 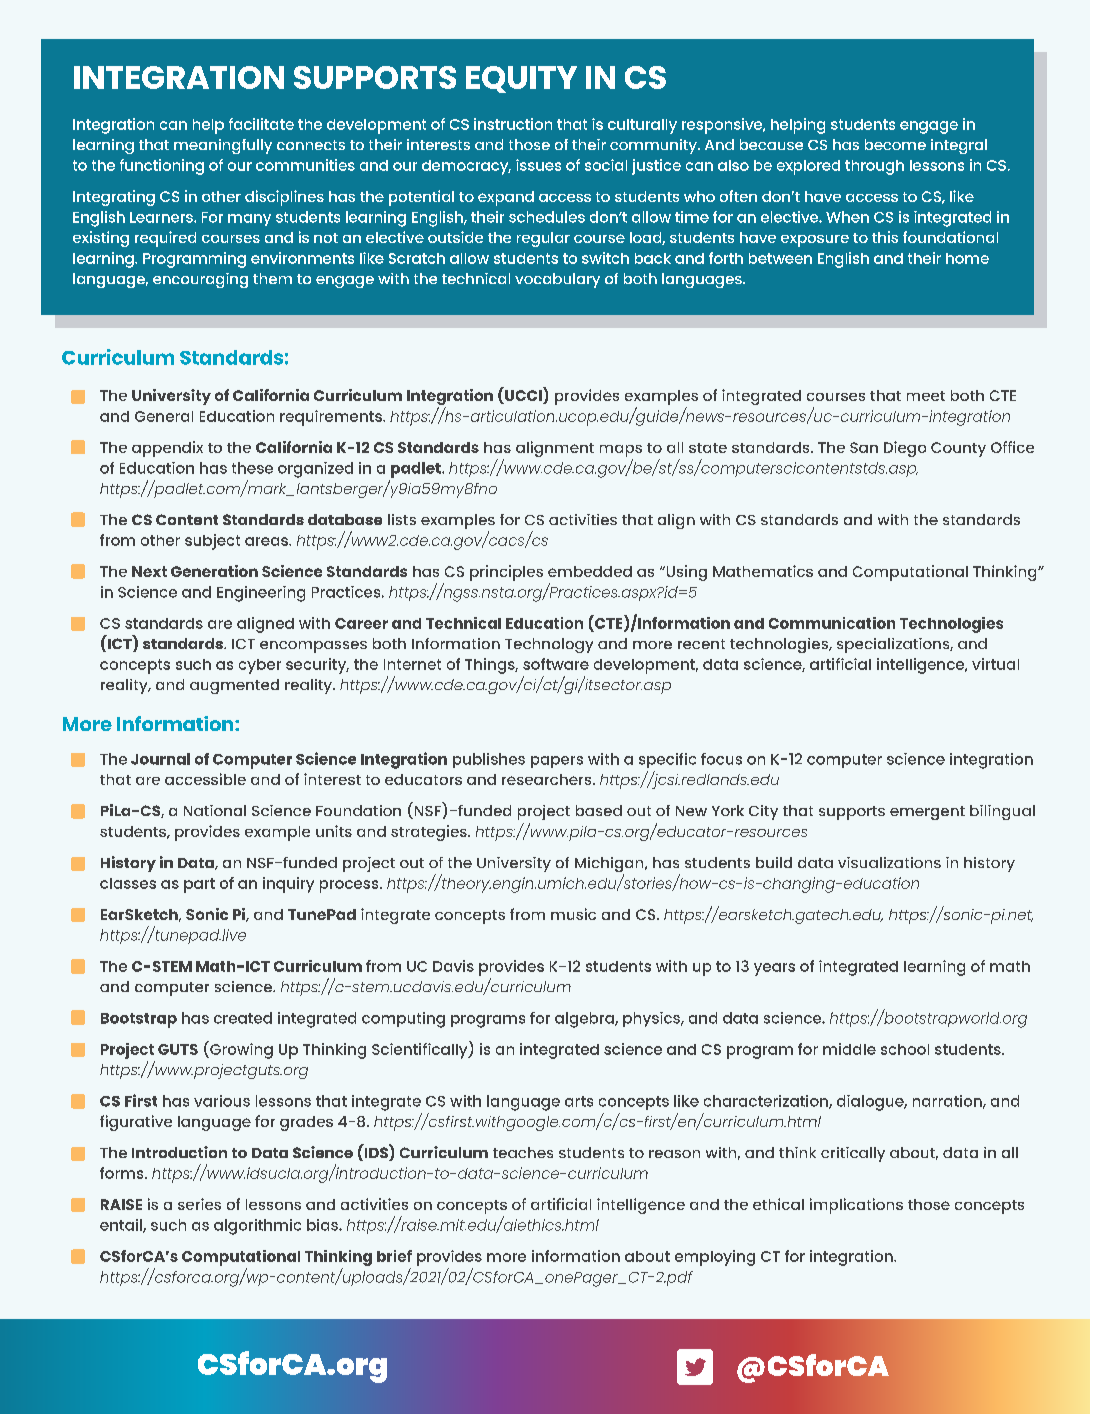 What do you see at coordinates (513, 124) in the image?
I see `instruction` at bounding box center [513, 124].
